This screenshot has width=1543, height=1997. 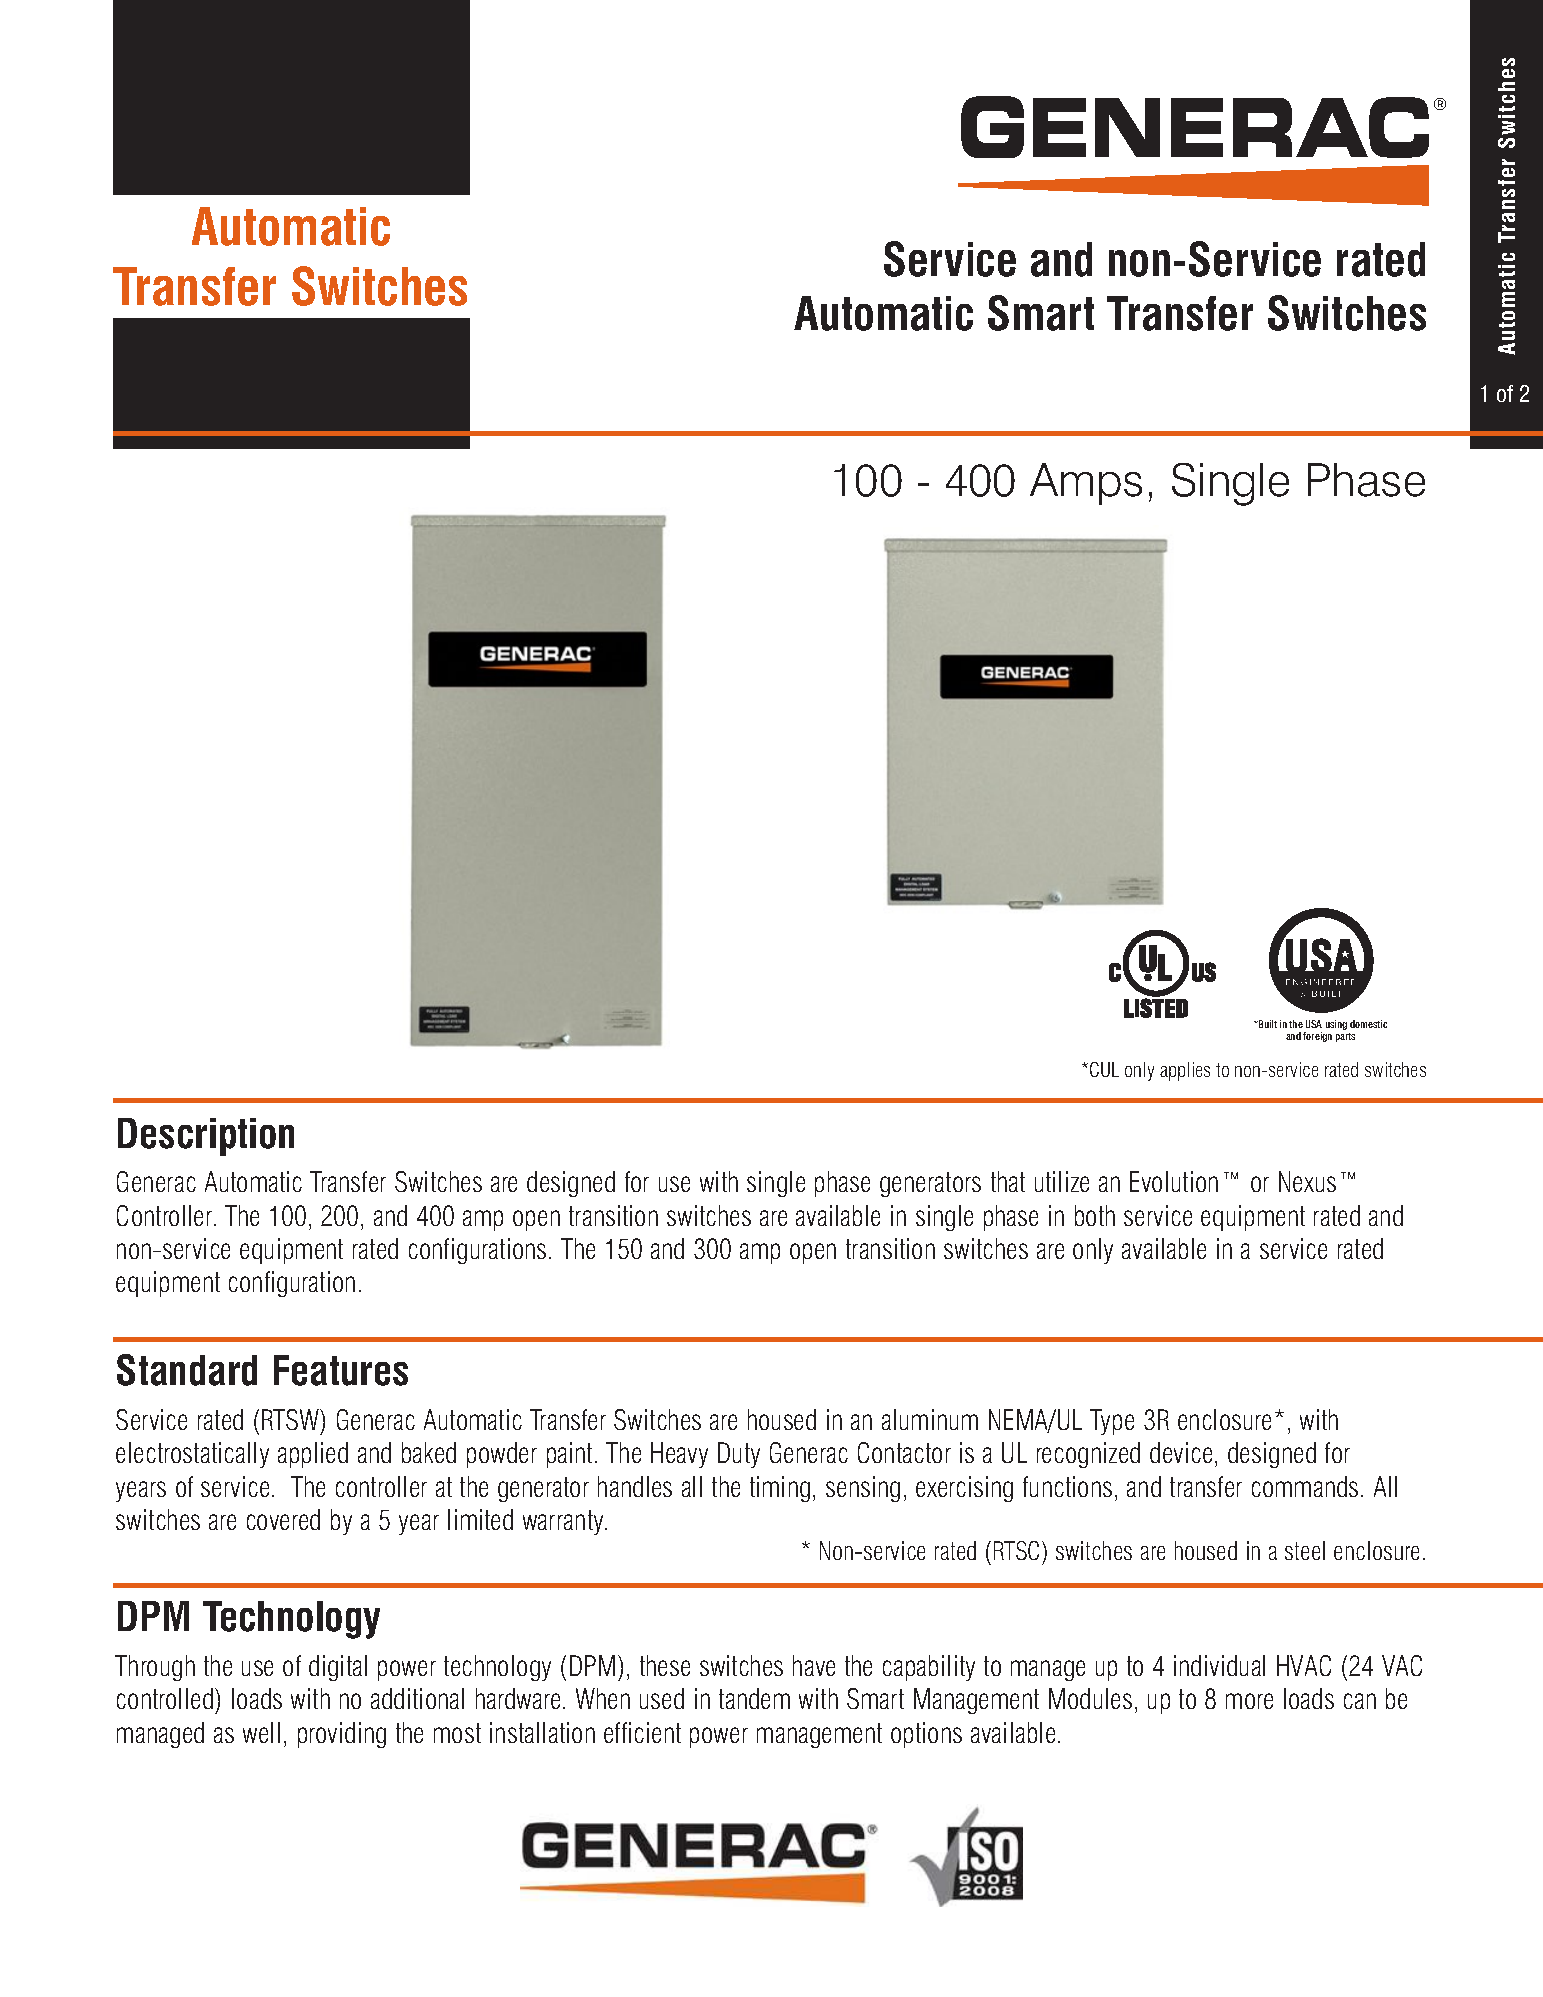 I want to click on using, so click(x=1336, y=1025).
